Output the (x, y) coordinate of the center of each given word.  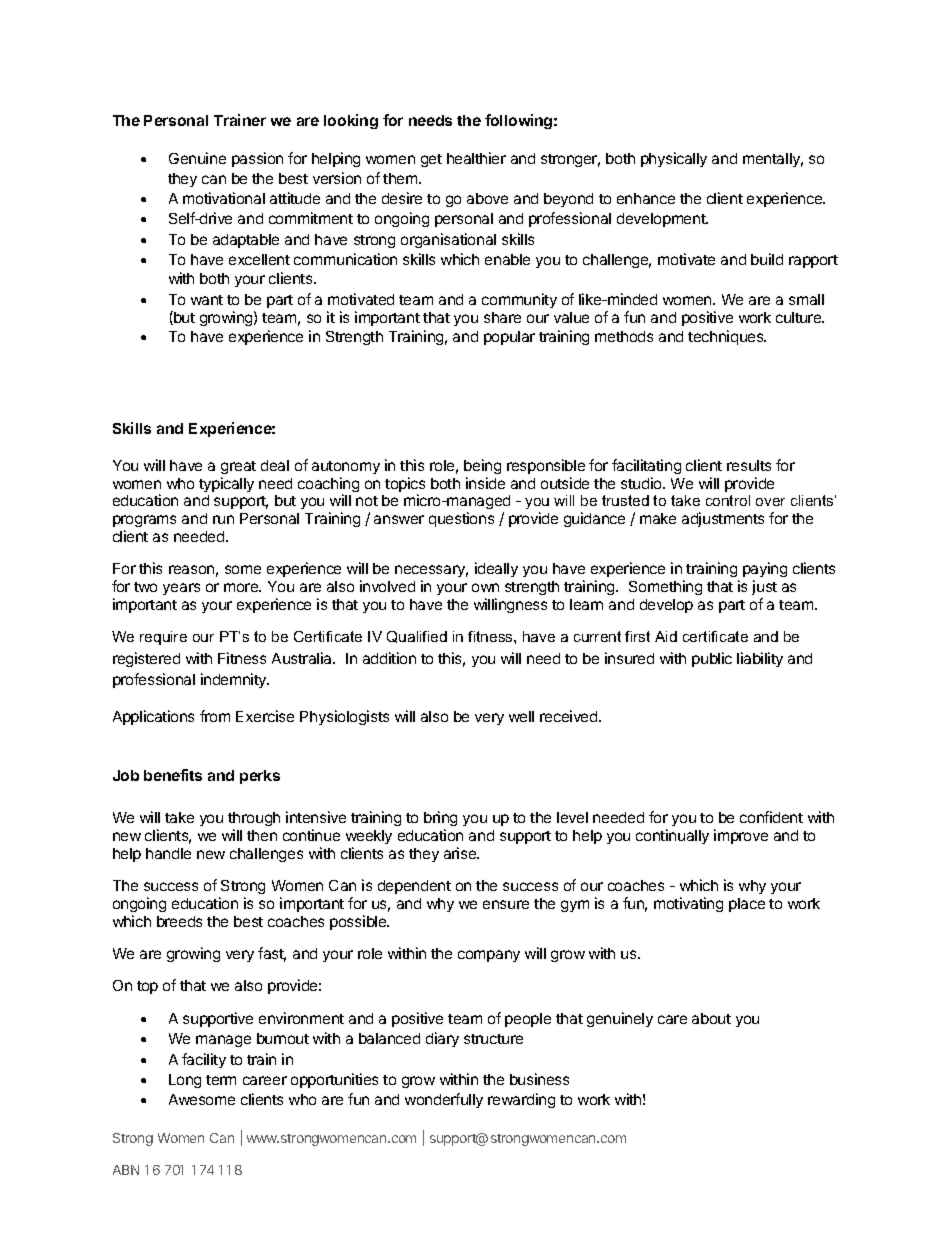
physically (674, 159)
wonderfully (444, 1100)
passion (257, 159)
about (711, 1018)
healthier (476, 158)
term (221, 1080)
